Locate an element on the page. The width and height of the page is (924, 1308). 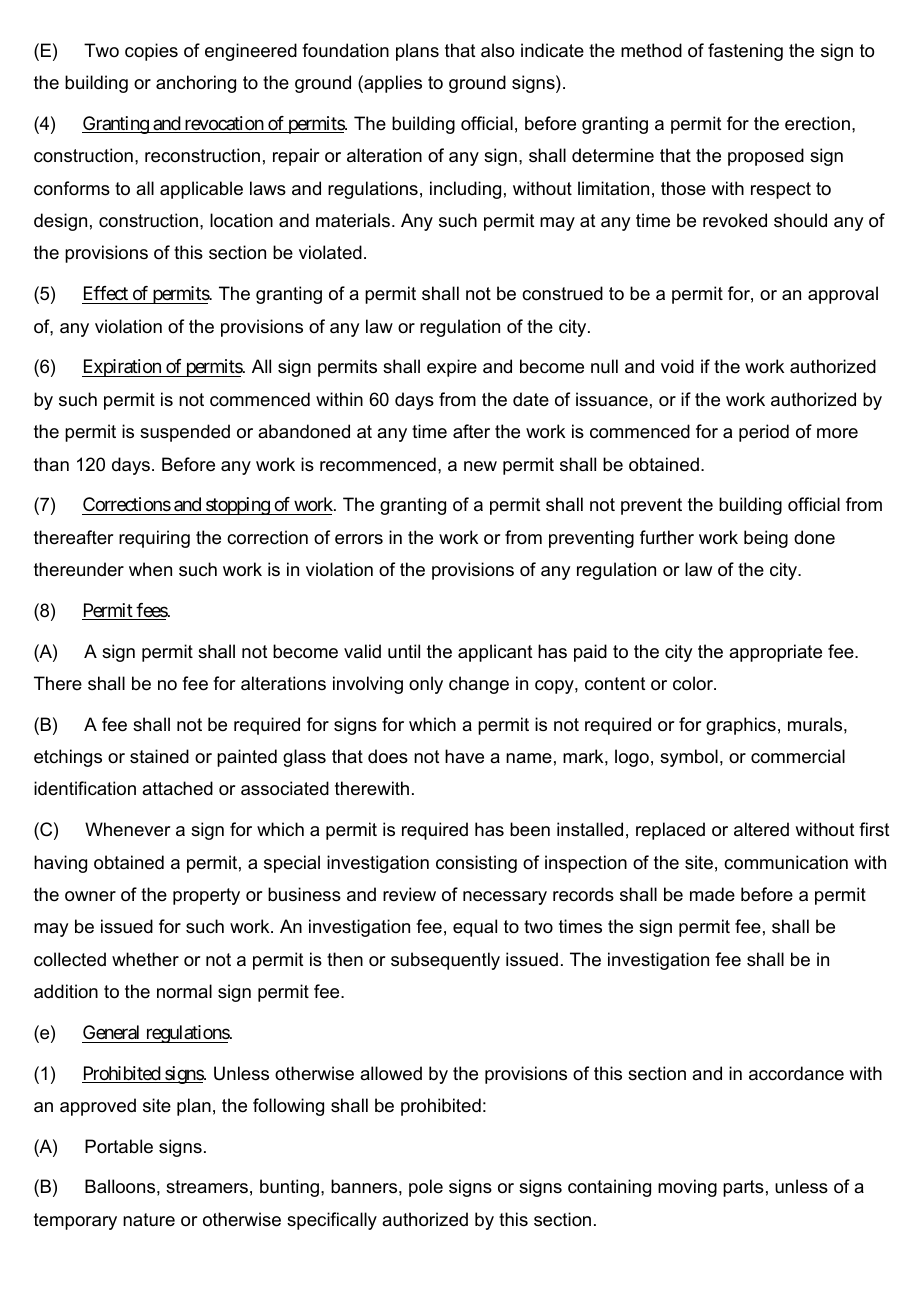
applicant is located at coordinates (495, 653).
